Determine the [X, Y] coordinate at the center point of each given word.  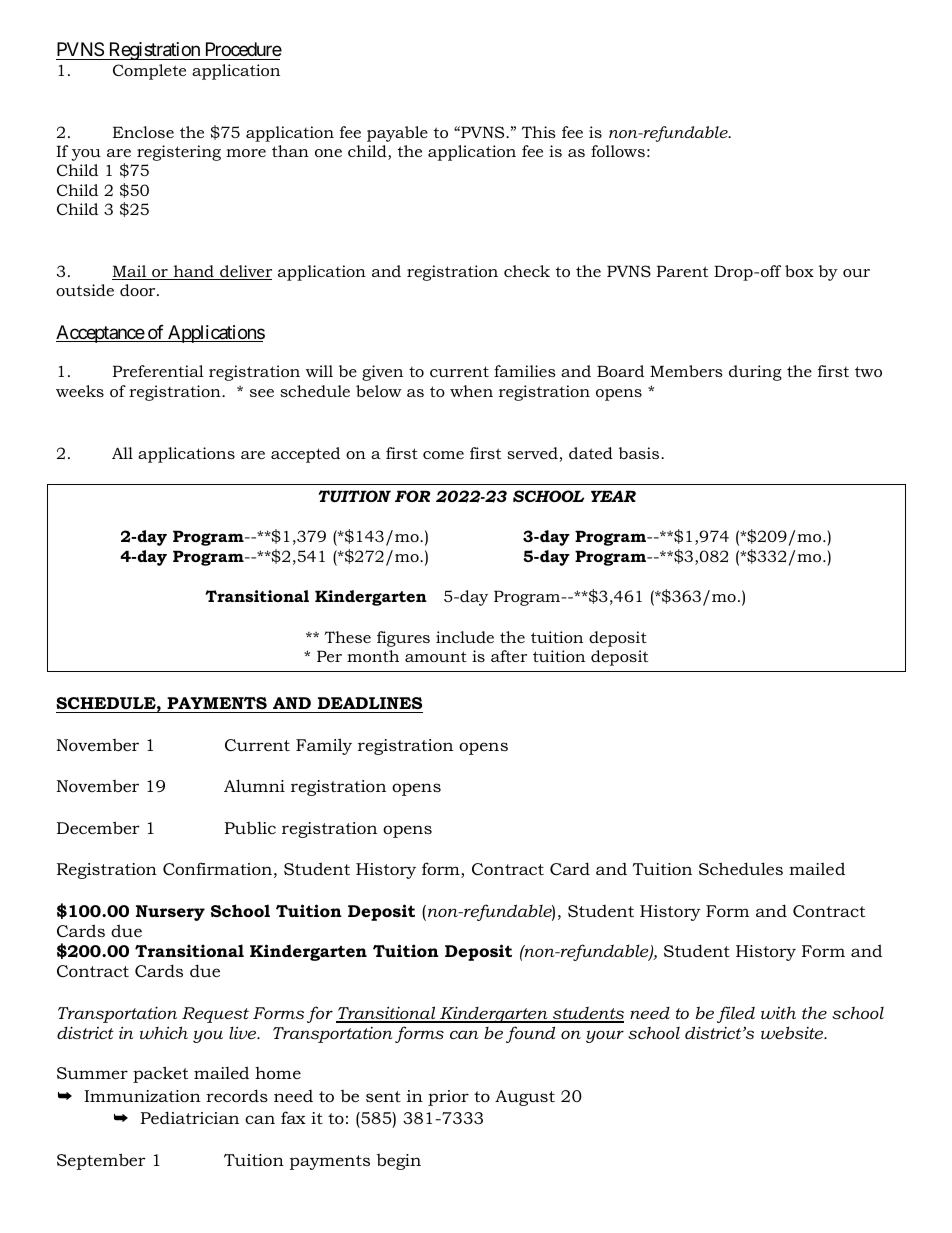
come [443, 455]
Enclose [143, 132]
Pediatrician [190, 1117]
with [778, 1013]
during [755, 373]
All [122, 453]
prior [448, 1098]
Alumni [254, 785]
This [538, 132]
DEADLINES [370, 703]
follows [618, 151]
